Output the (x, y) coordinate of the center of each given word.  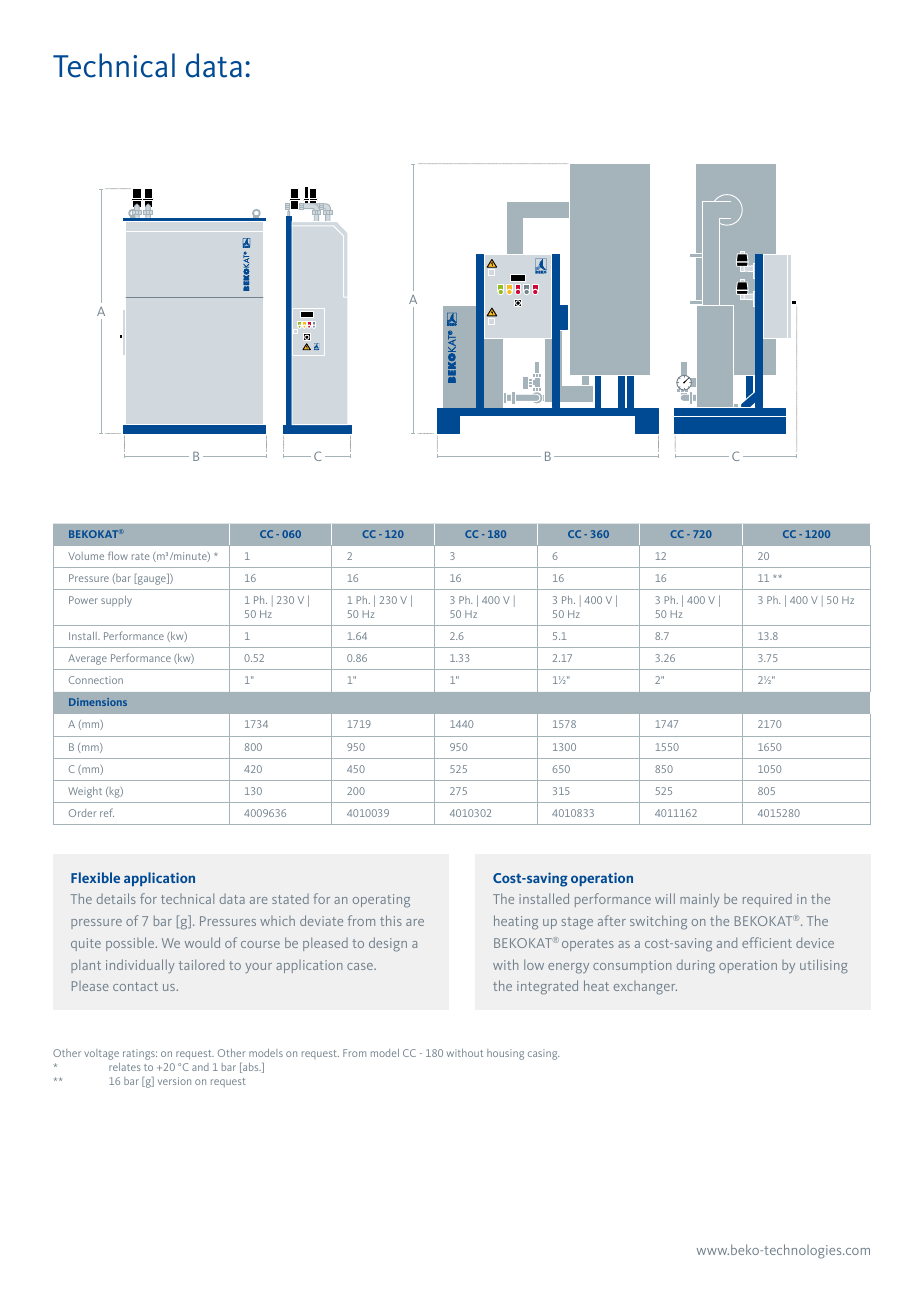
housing (505, 1054)
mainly (700, 900)
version (174, 1081)
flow (118, 555)
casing (543, 1054)
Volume (86, 556)
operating (381, 901)
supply (116, 601)
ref (107, 812)
